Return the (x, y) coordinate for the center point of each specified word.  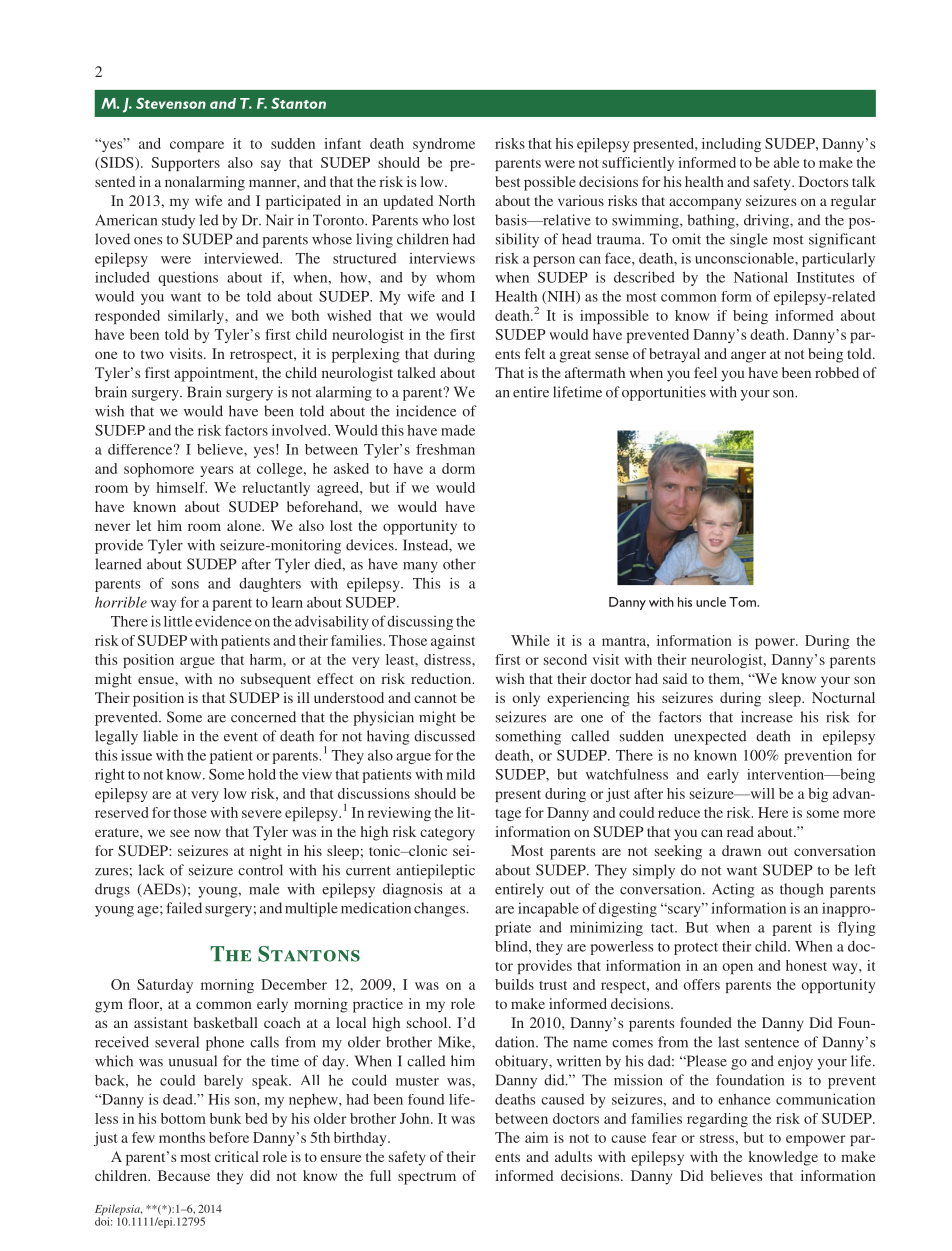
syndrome (444, 145)
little (178, 621)
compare (197, 146)
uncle (711, 602)
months (182, 1137)
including (731, 145)
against (453, 642)
